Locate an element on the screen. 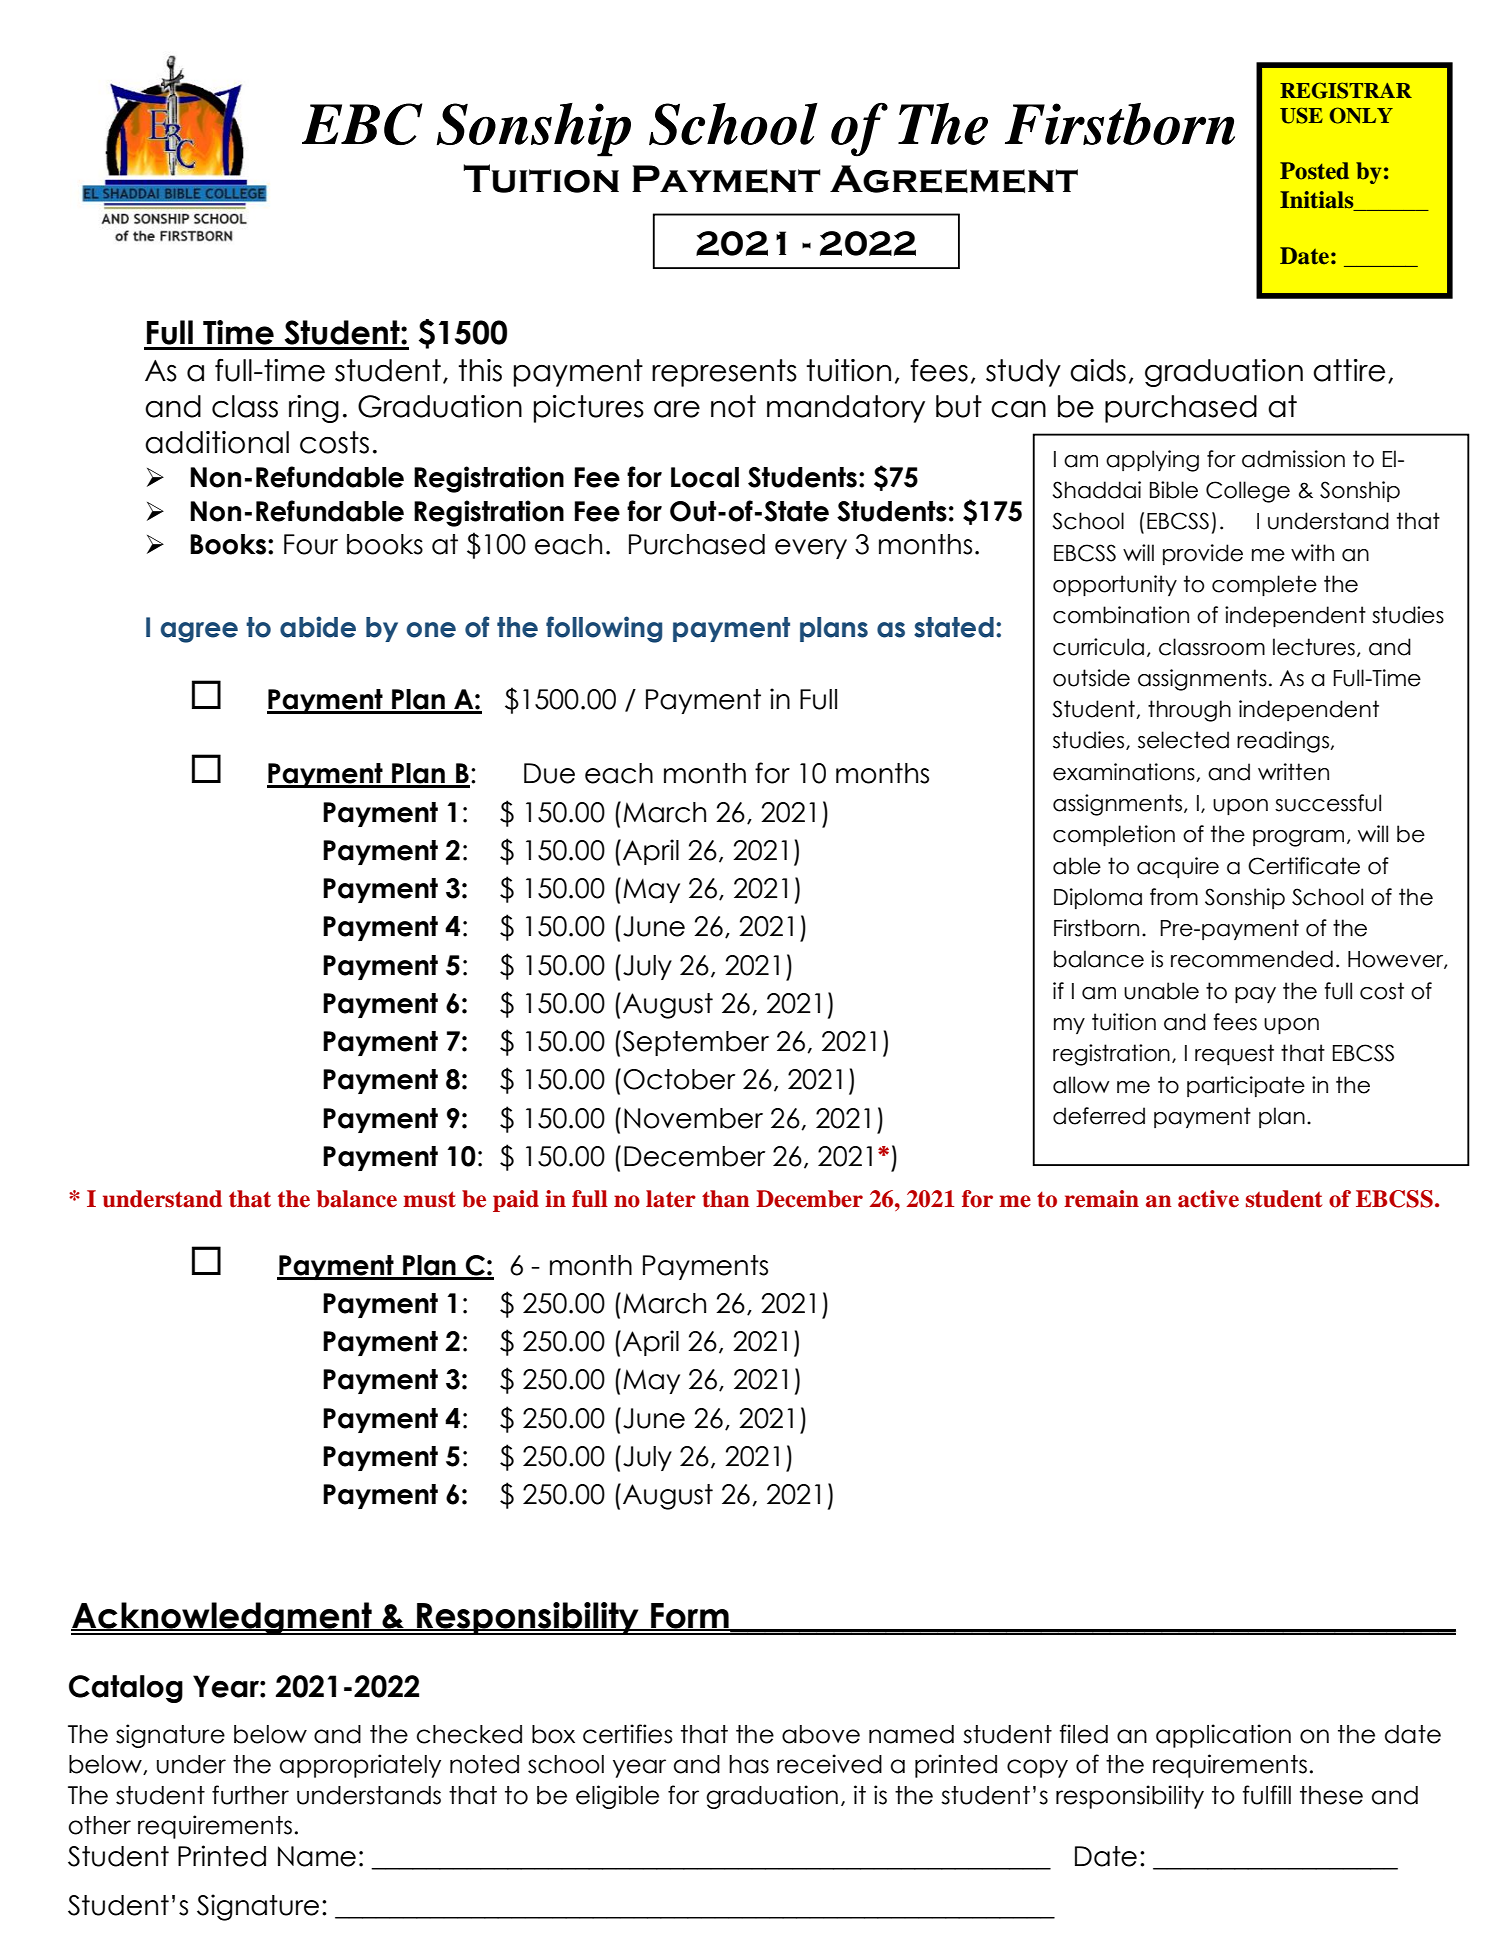 Image resolution: width=1509 pixels, height=1953 pixels. active is located at coordinates (1208, 1199).
